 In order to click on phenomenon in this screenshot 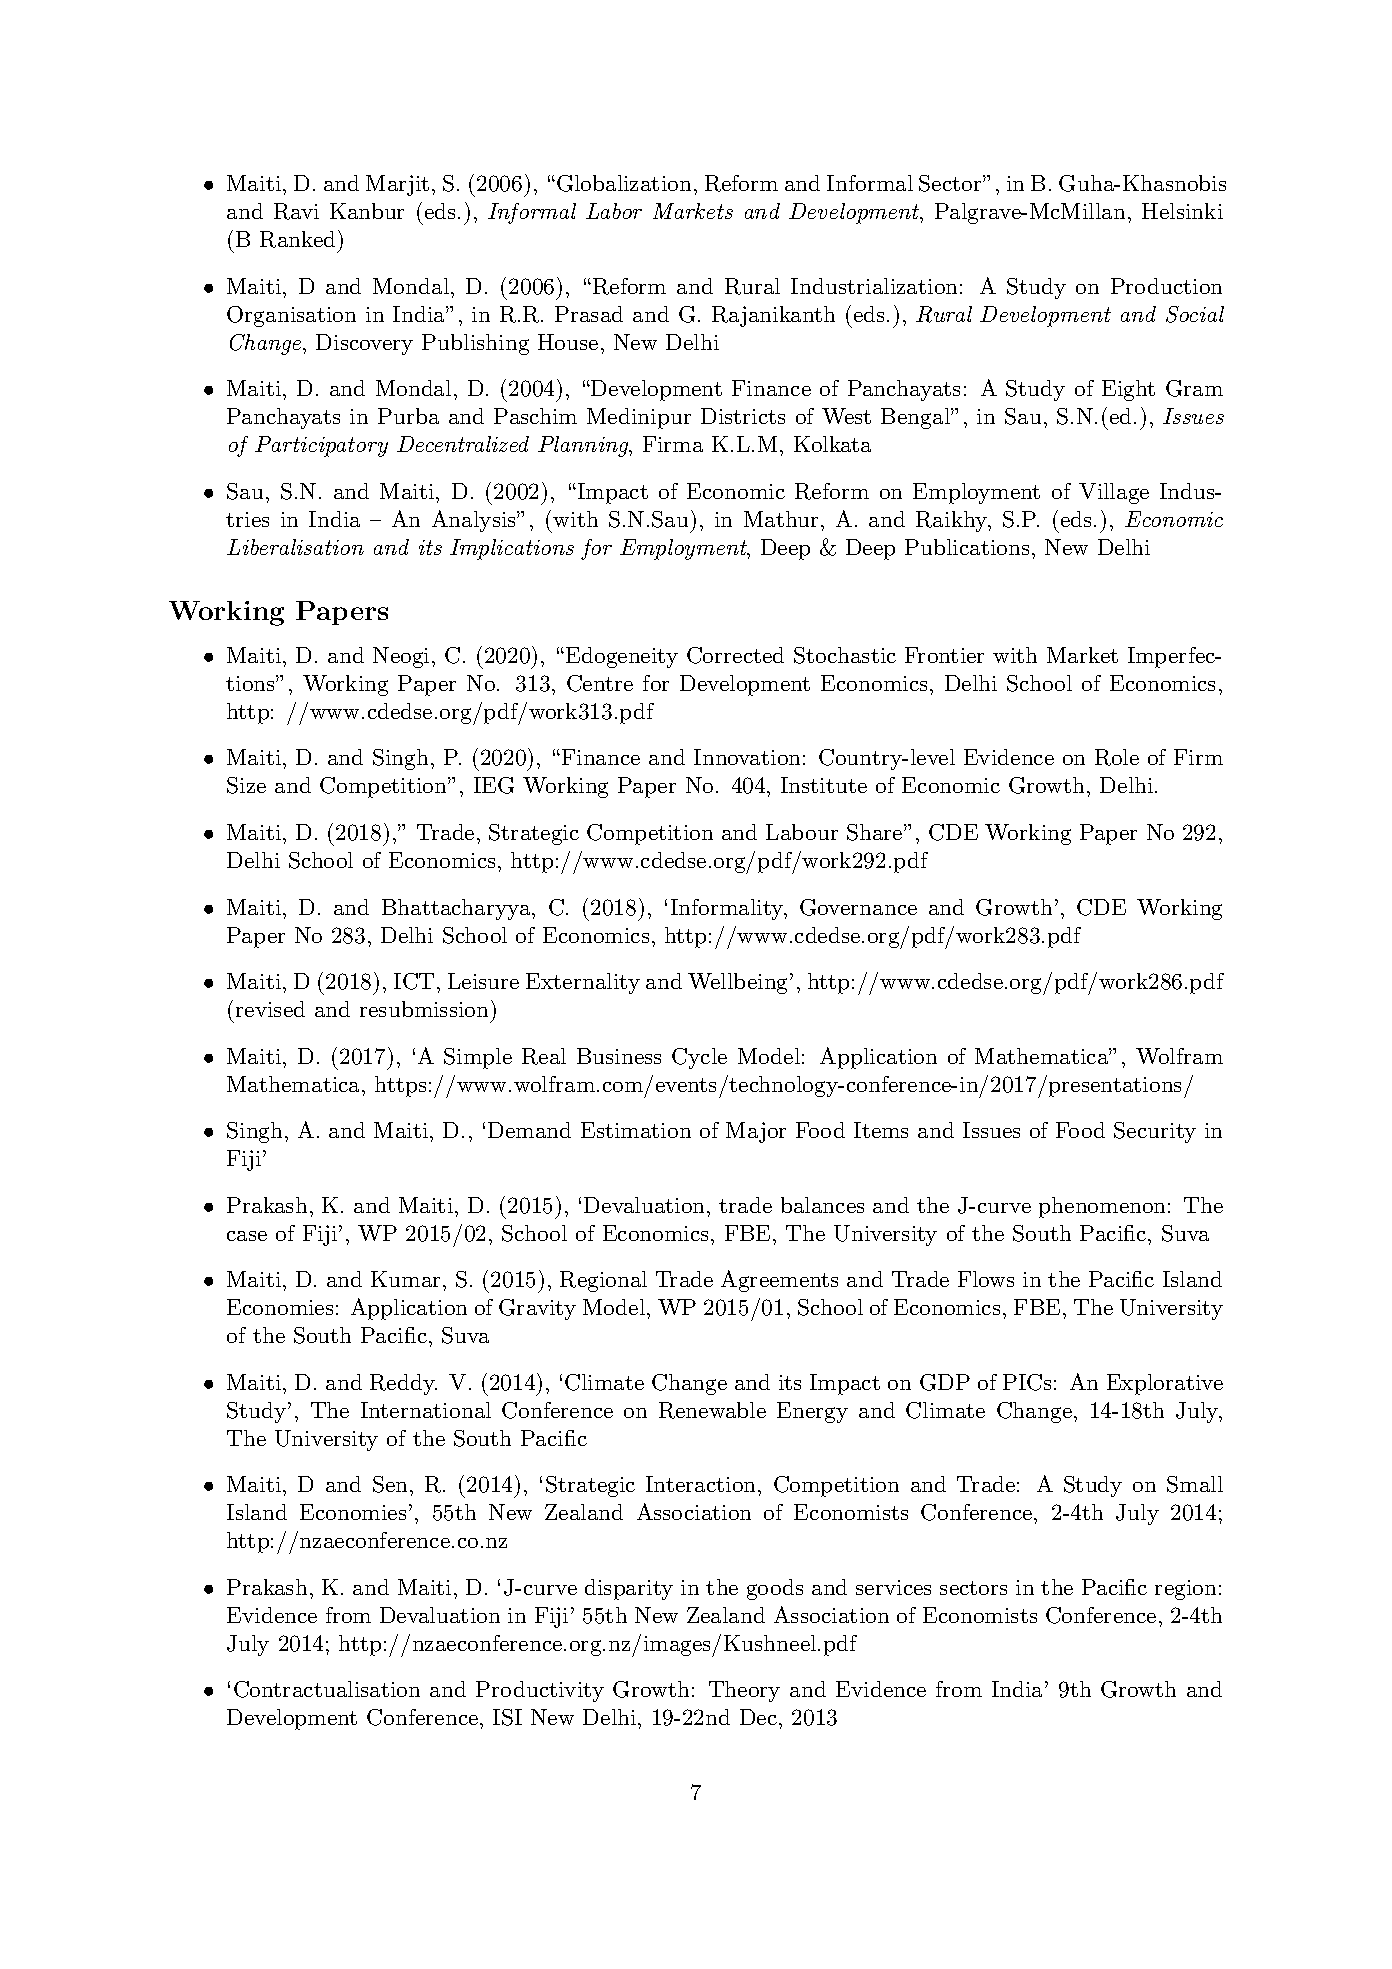, I will do `click(1102, 1207)`.
